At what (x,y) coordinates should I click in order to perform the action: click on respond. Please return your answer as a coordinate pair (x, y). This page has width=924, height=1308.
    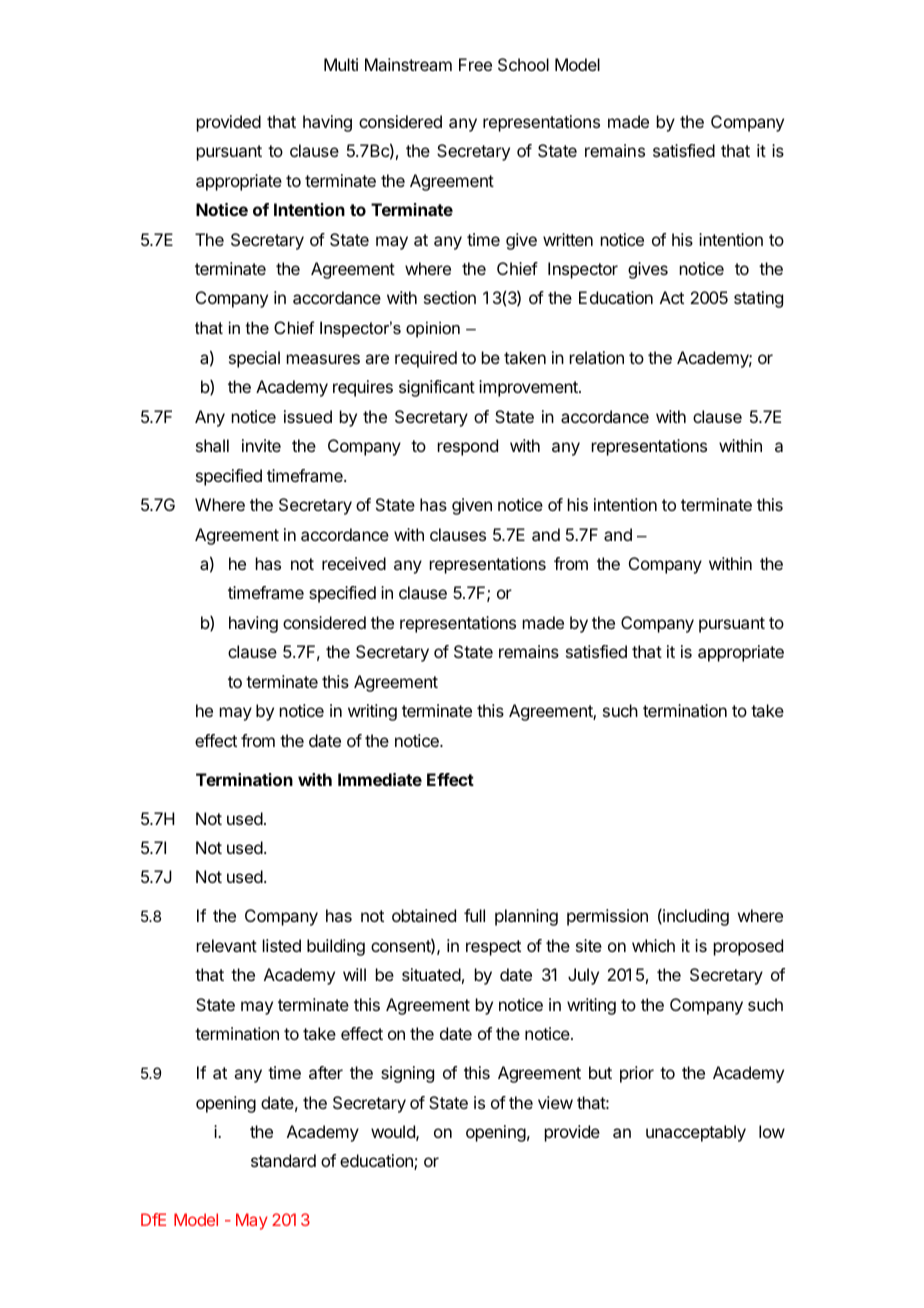
    Looking at the image, I should click on (468, 447).
